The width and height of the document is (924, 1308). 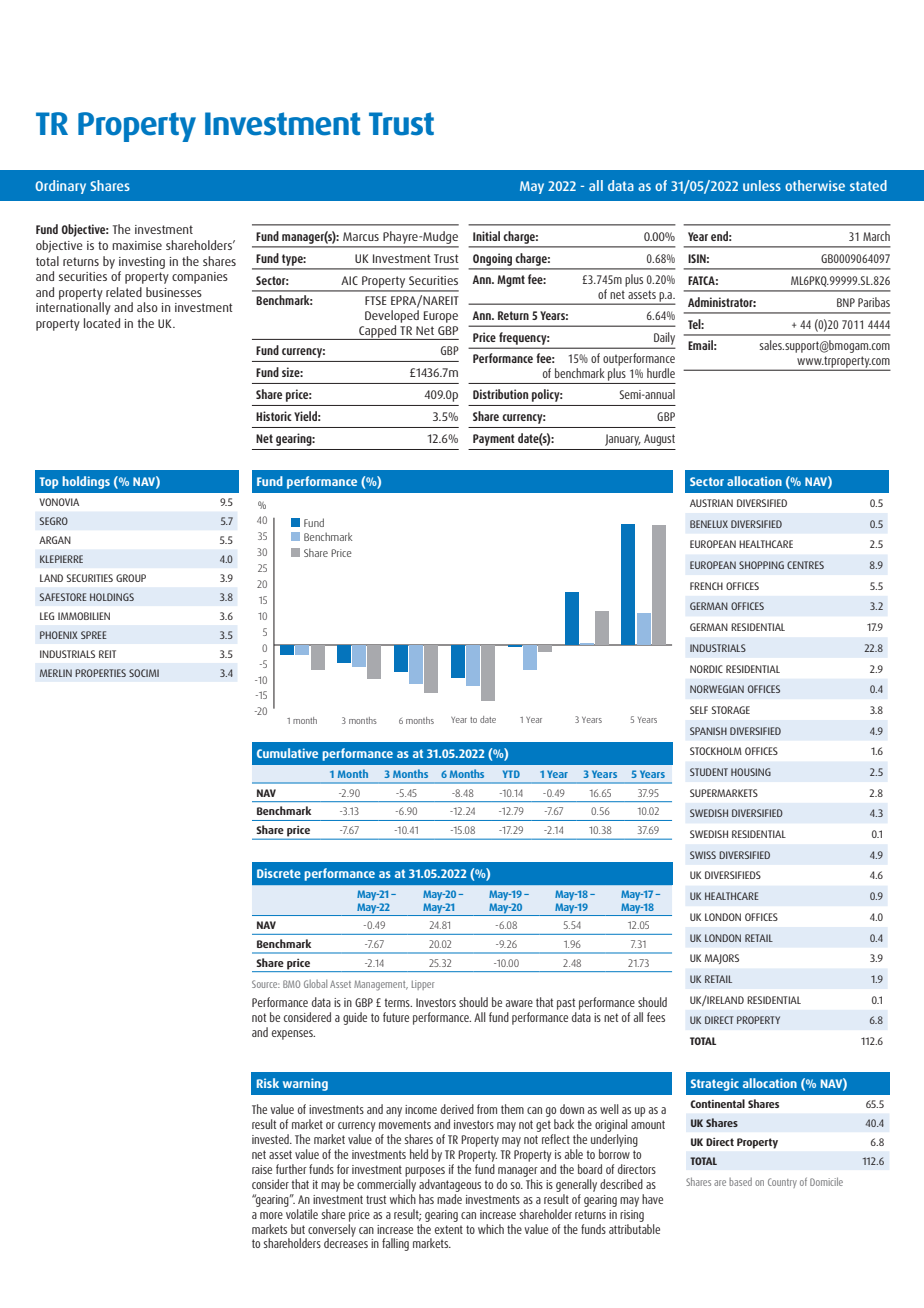 What do you see at coordinates (494, 440) in the document?
I see `Payment` at bounding box center [494, 440].
